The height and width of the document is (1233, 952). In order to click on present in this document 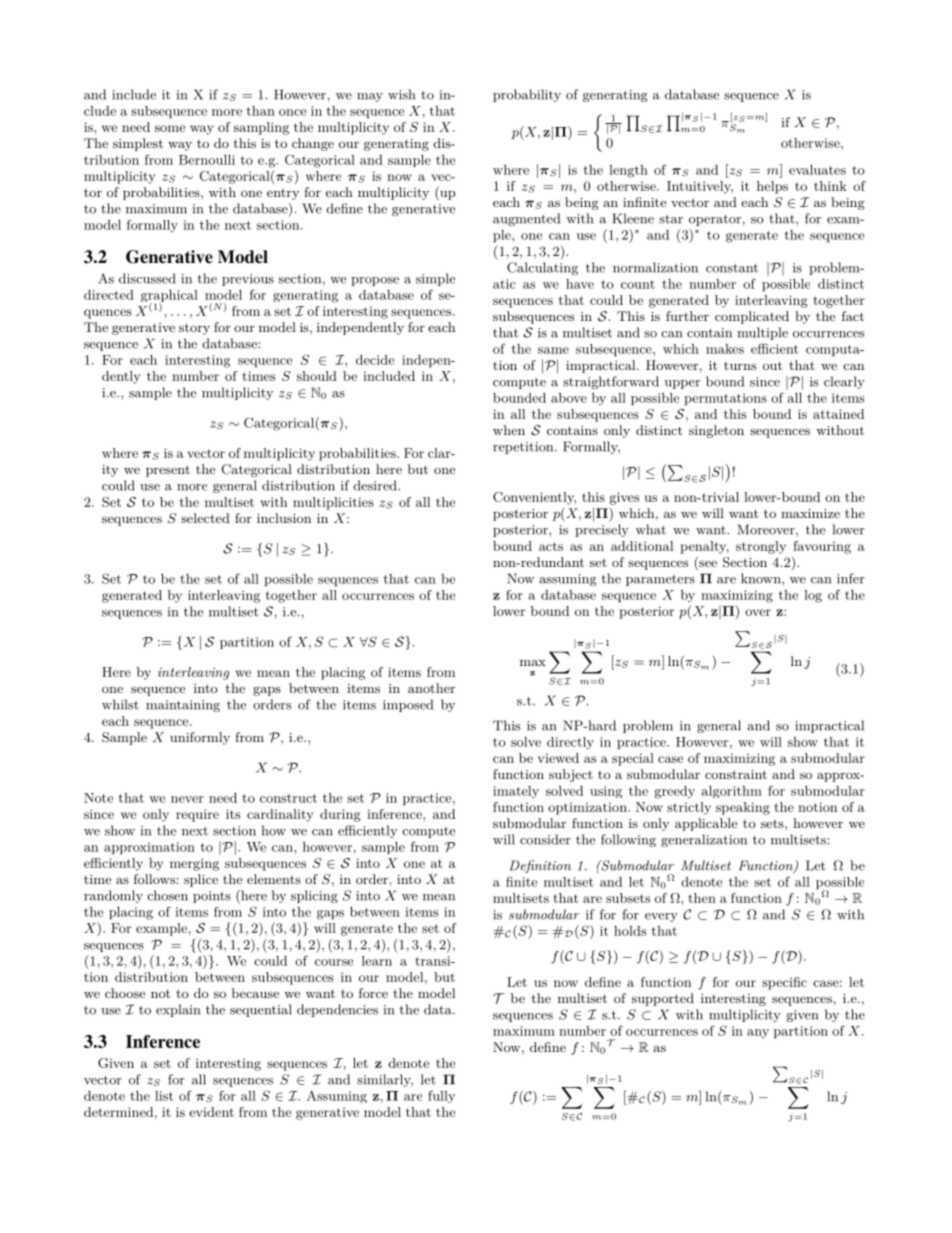, I will do `click(168, 471)`.
